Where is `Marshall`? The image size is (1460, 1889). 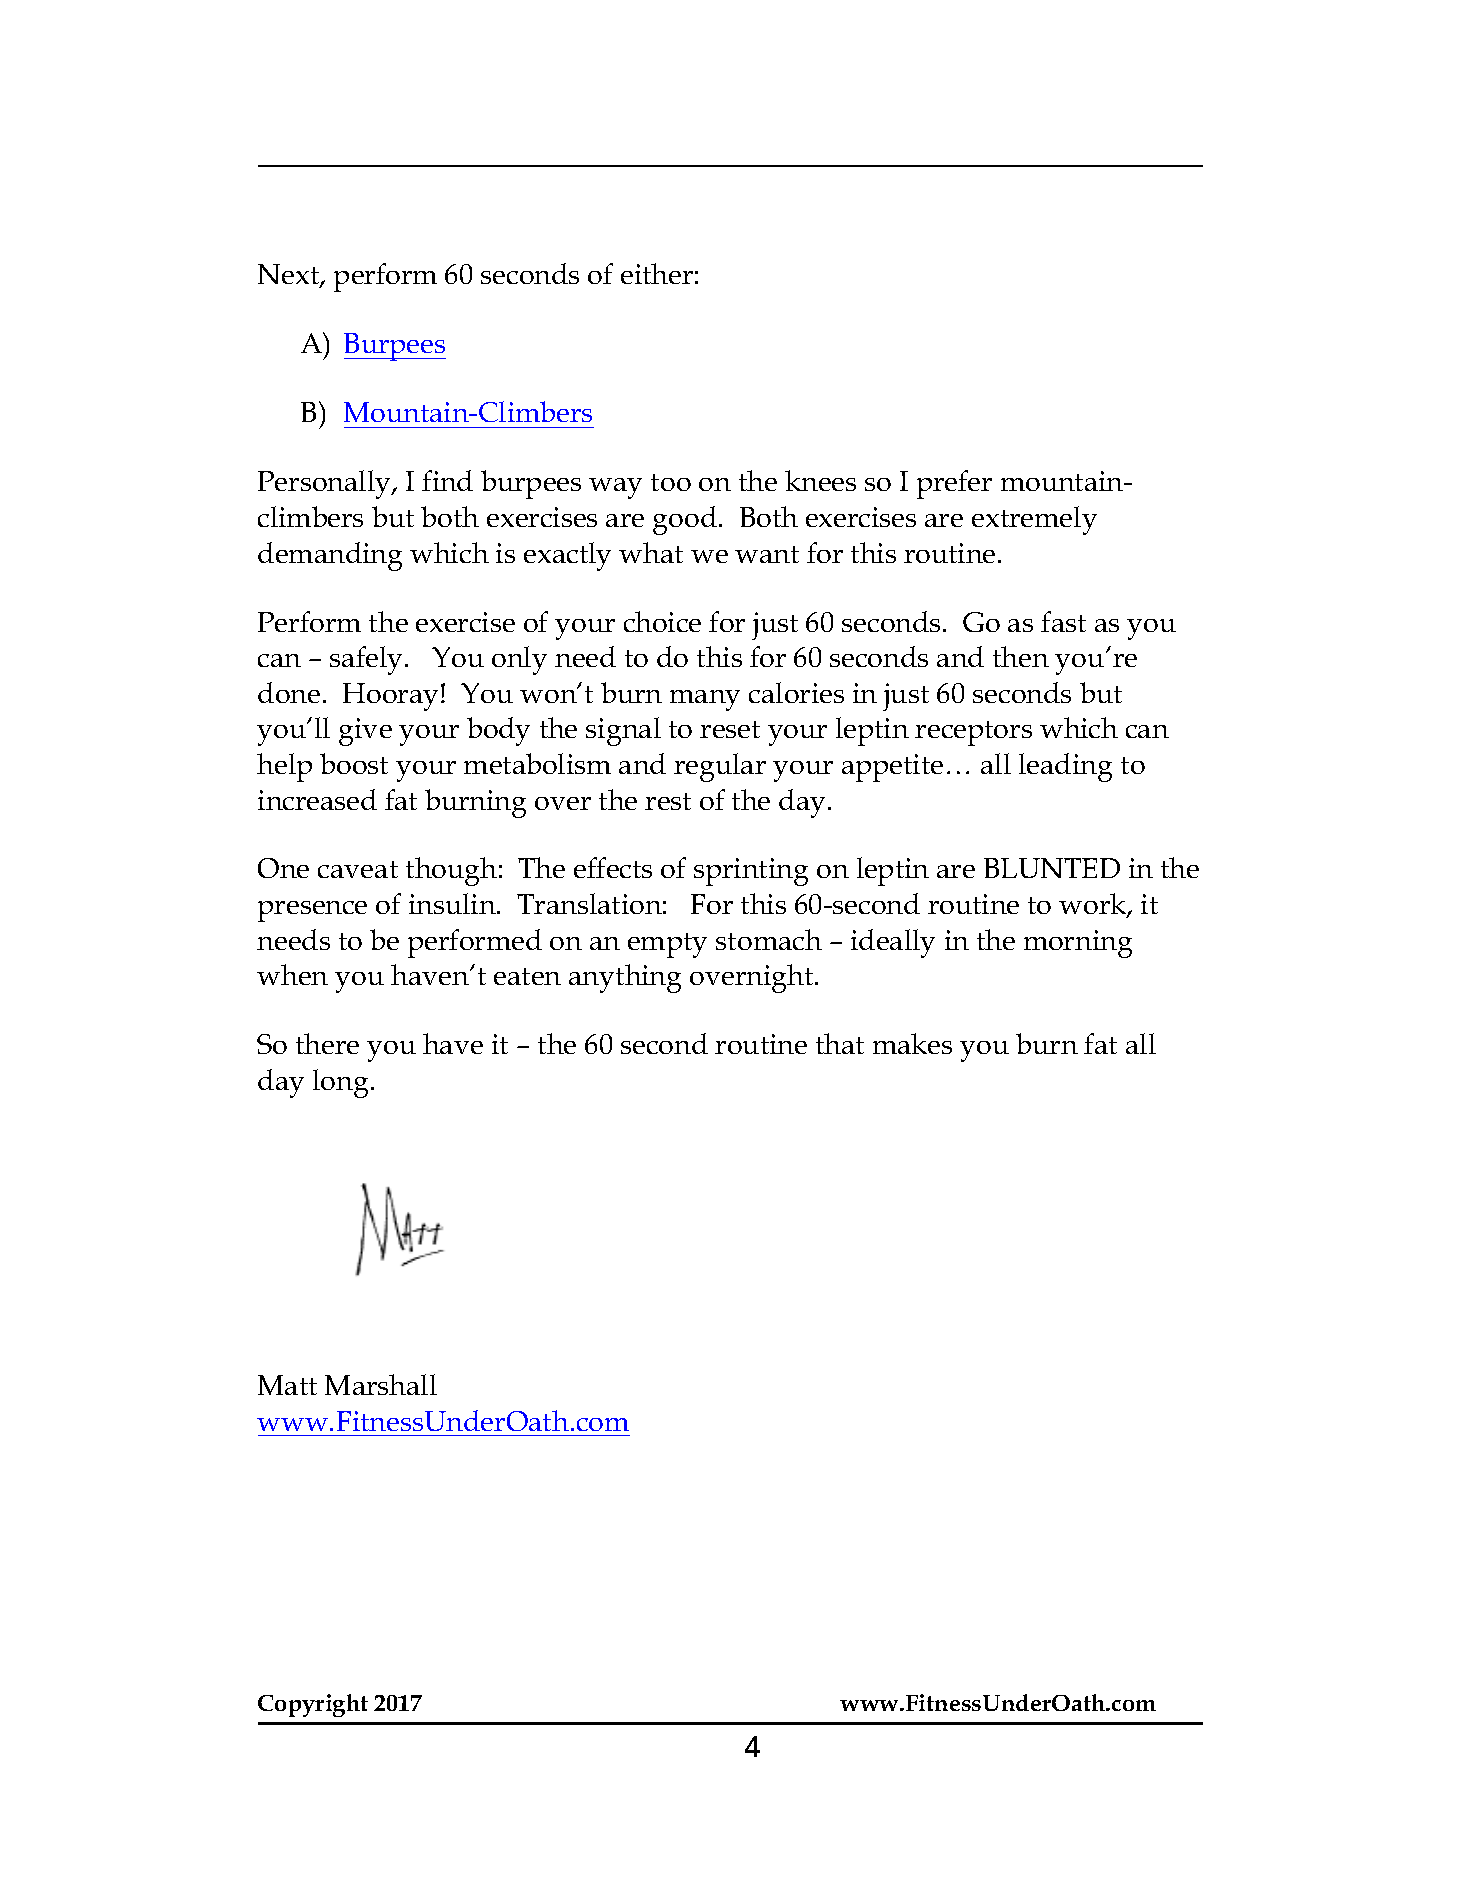
Marshall is located at coordinates (381, 1384).
